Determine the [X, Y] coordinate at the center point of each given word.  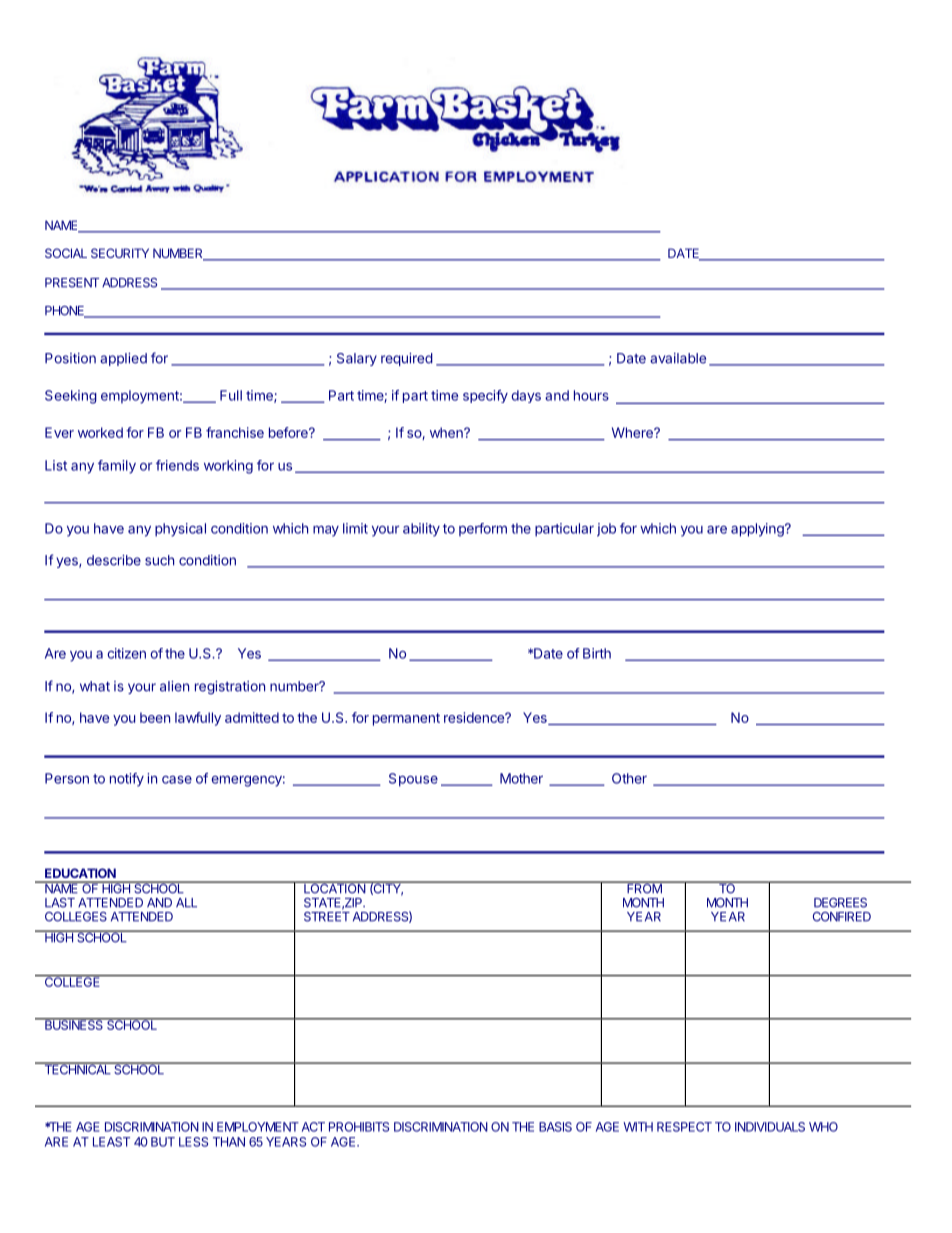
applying [758, 530]
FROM [644, 887]
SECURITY [120, 253]
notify [127, 780]
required [407, 359]
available [678, 358]
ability [421, 530]
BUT [163, 1142]
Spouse [413, 780]
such [159, 560]
